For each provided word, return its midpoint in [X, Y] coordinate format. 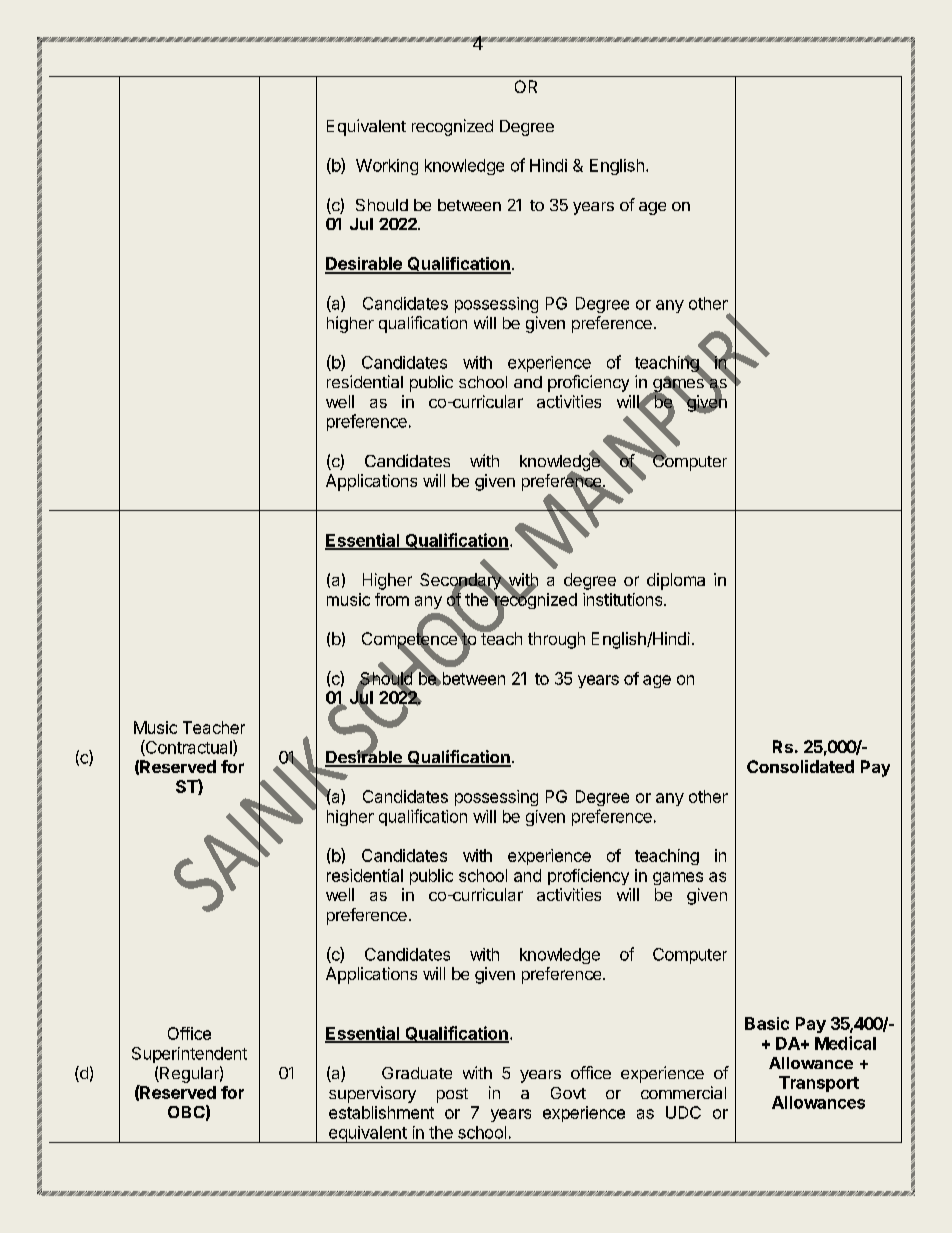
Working [387, 167]
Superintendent [189, 1055]
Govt [568, 1093]
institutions [624, 599]
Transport [819, 1084]
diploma [676, 581]
